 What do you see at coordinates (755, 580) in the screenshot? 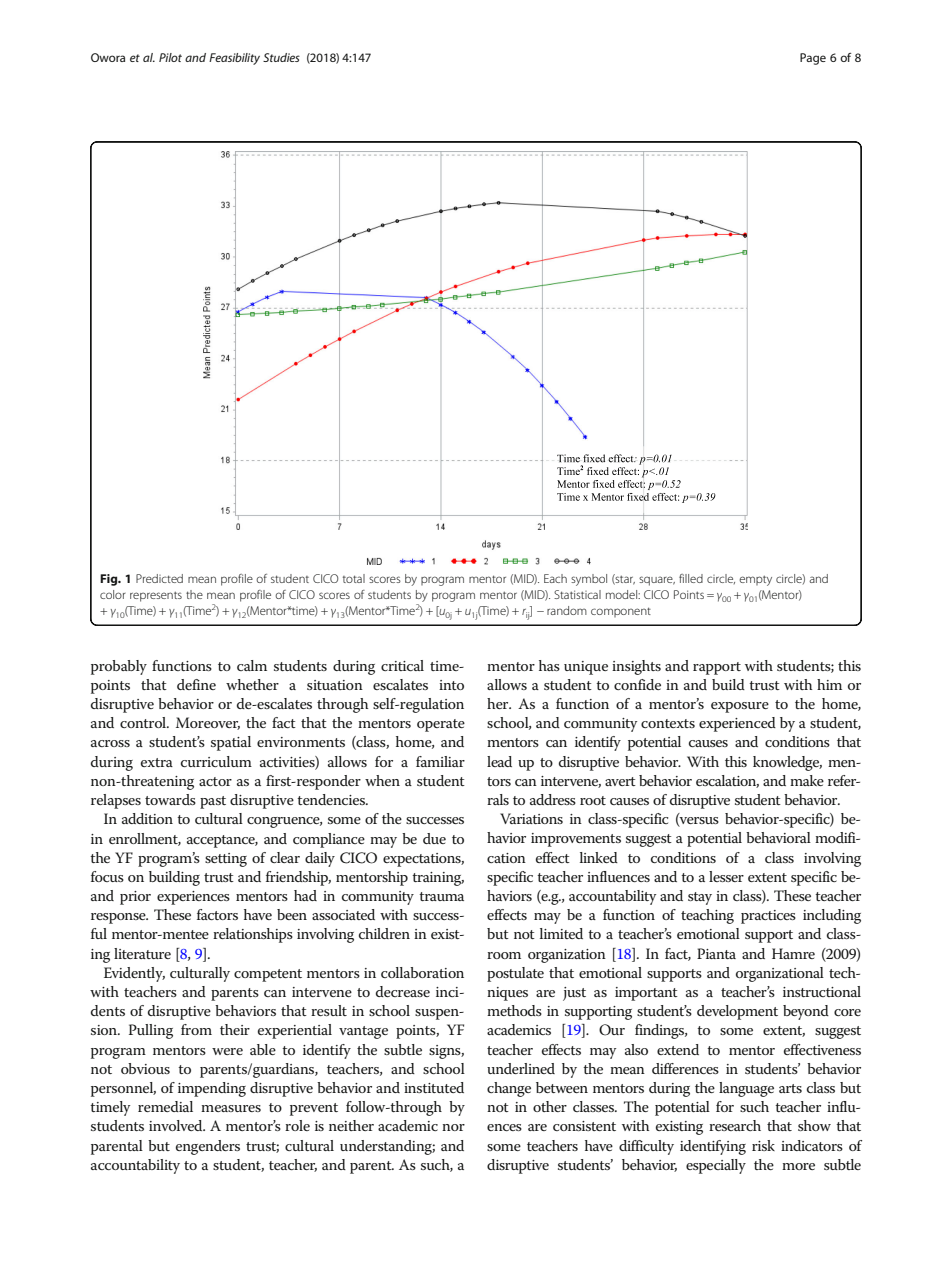
I see `empty` at bounding box center [755, 580].
